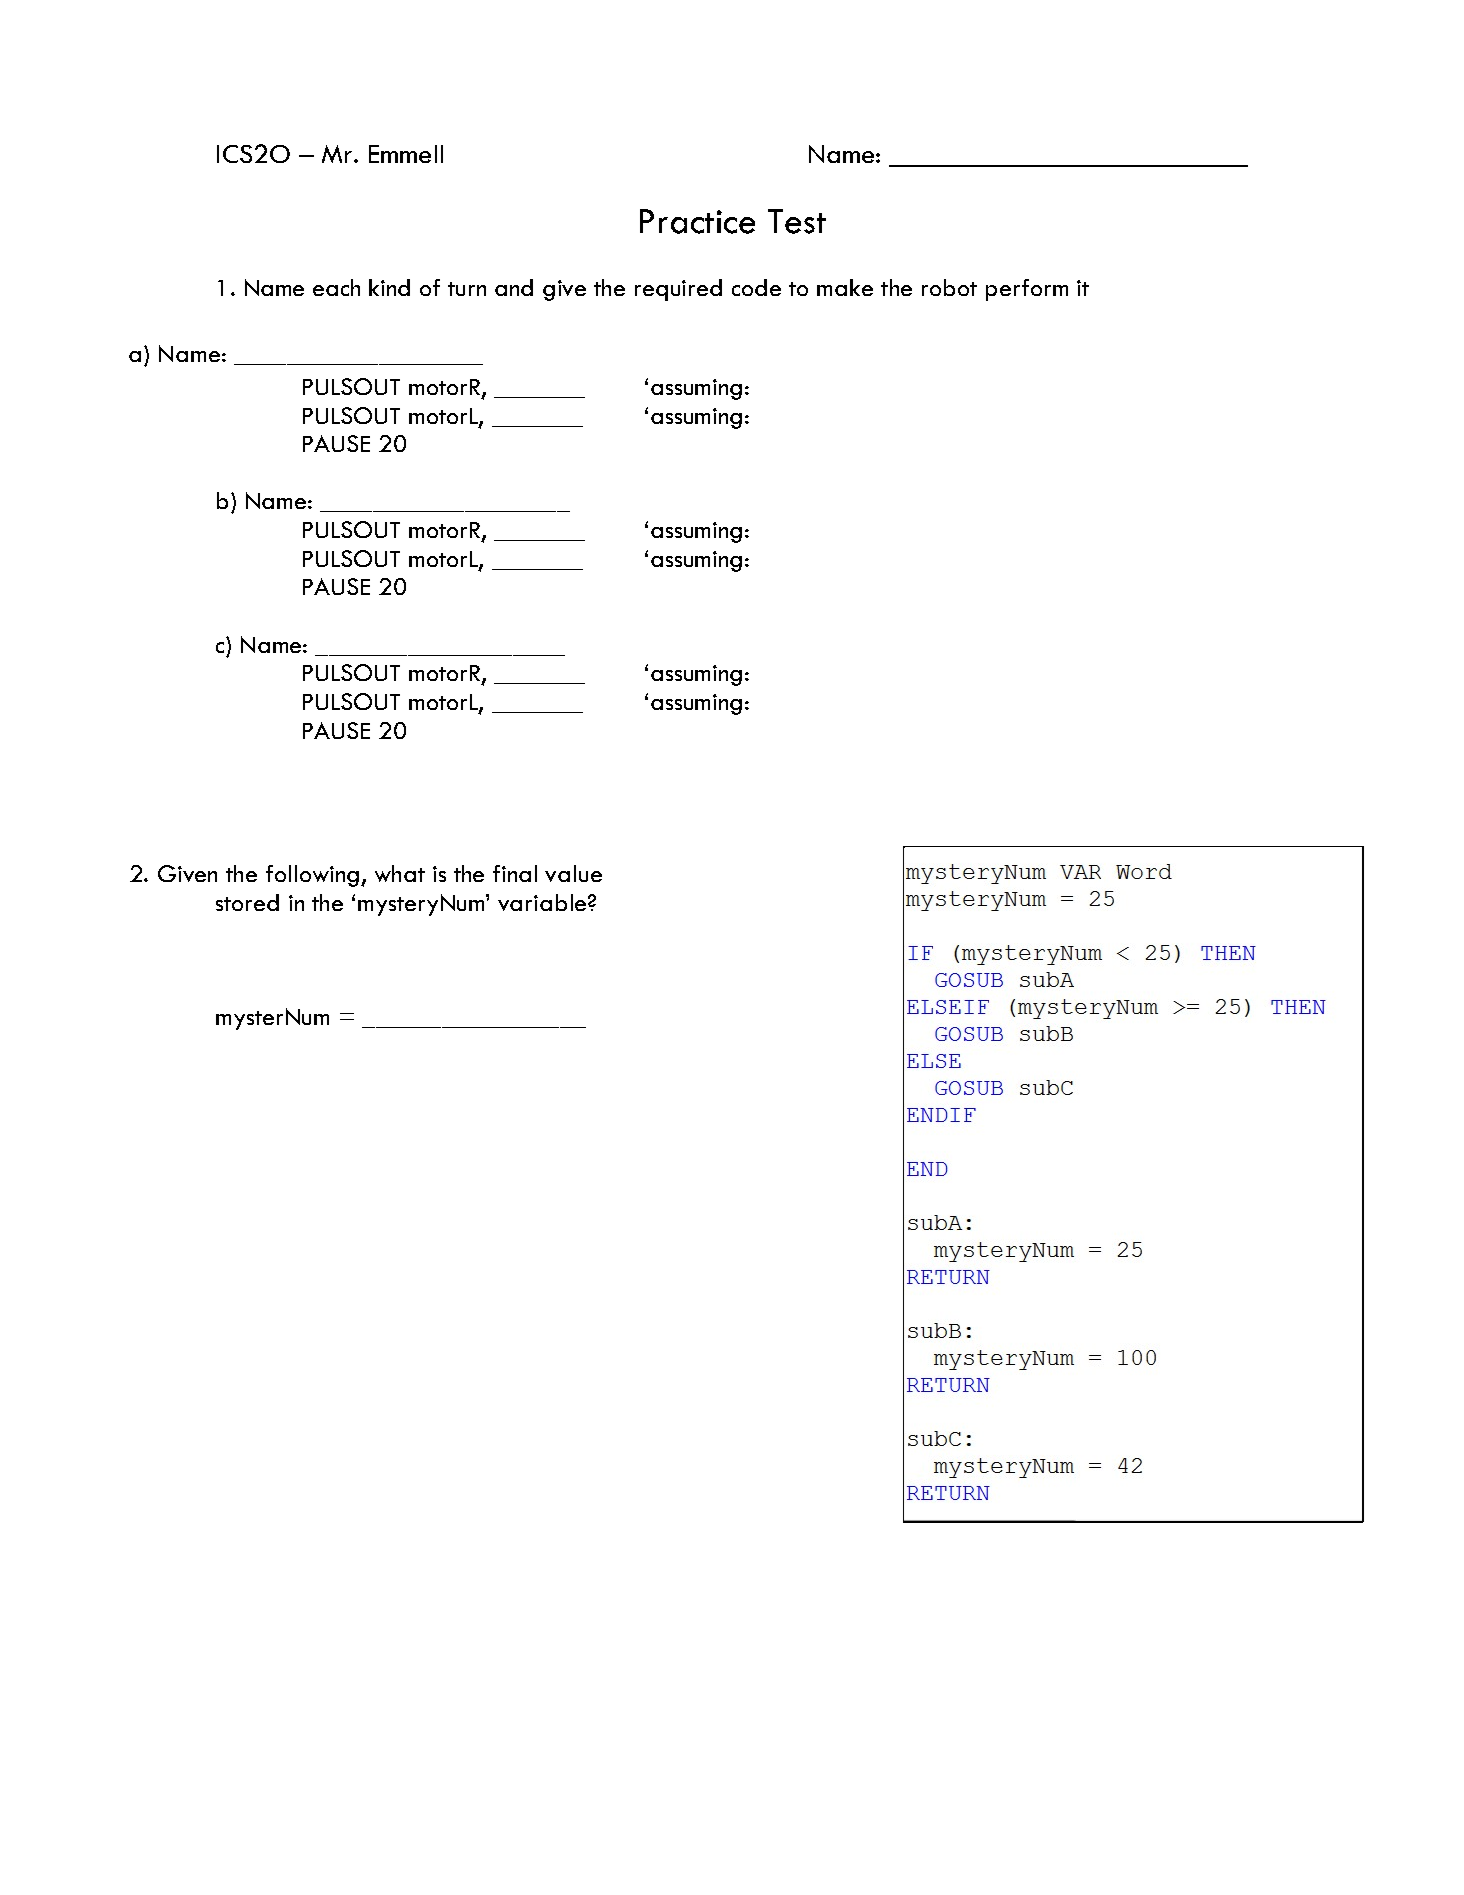 This screenshot has height=1895, width=1464. I want to click on following, so click(312, 876).
